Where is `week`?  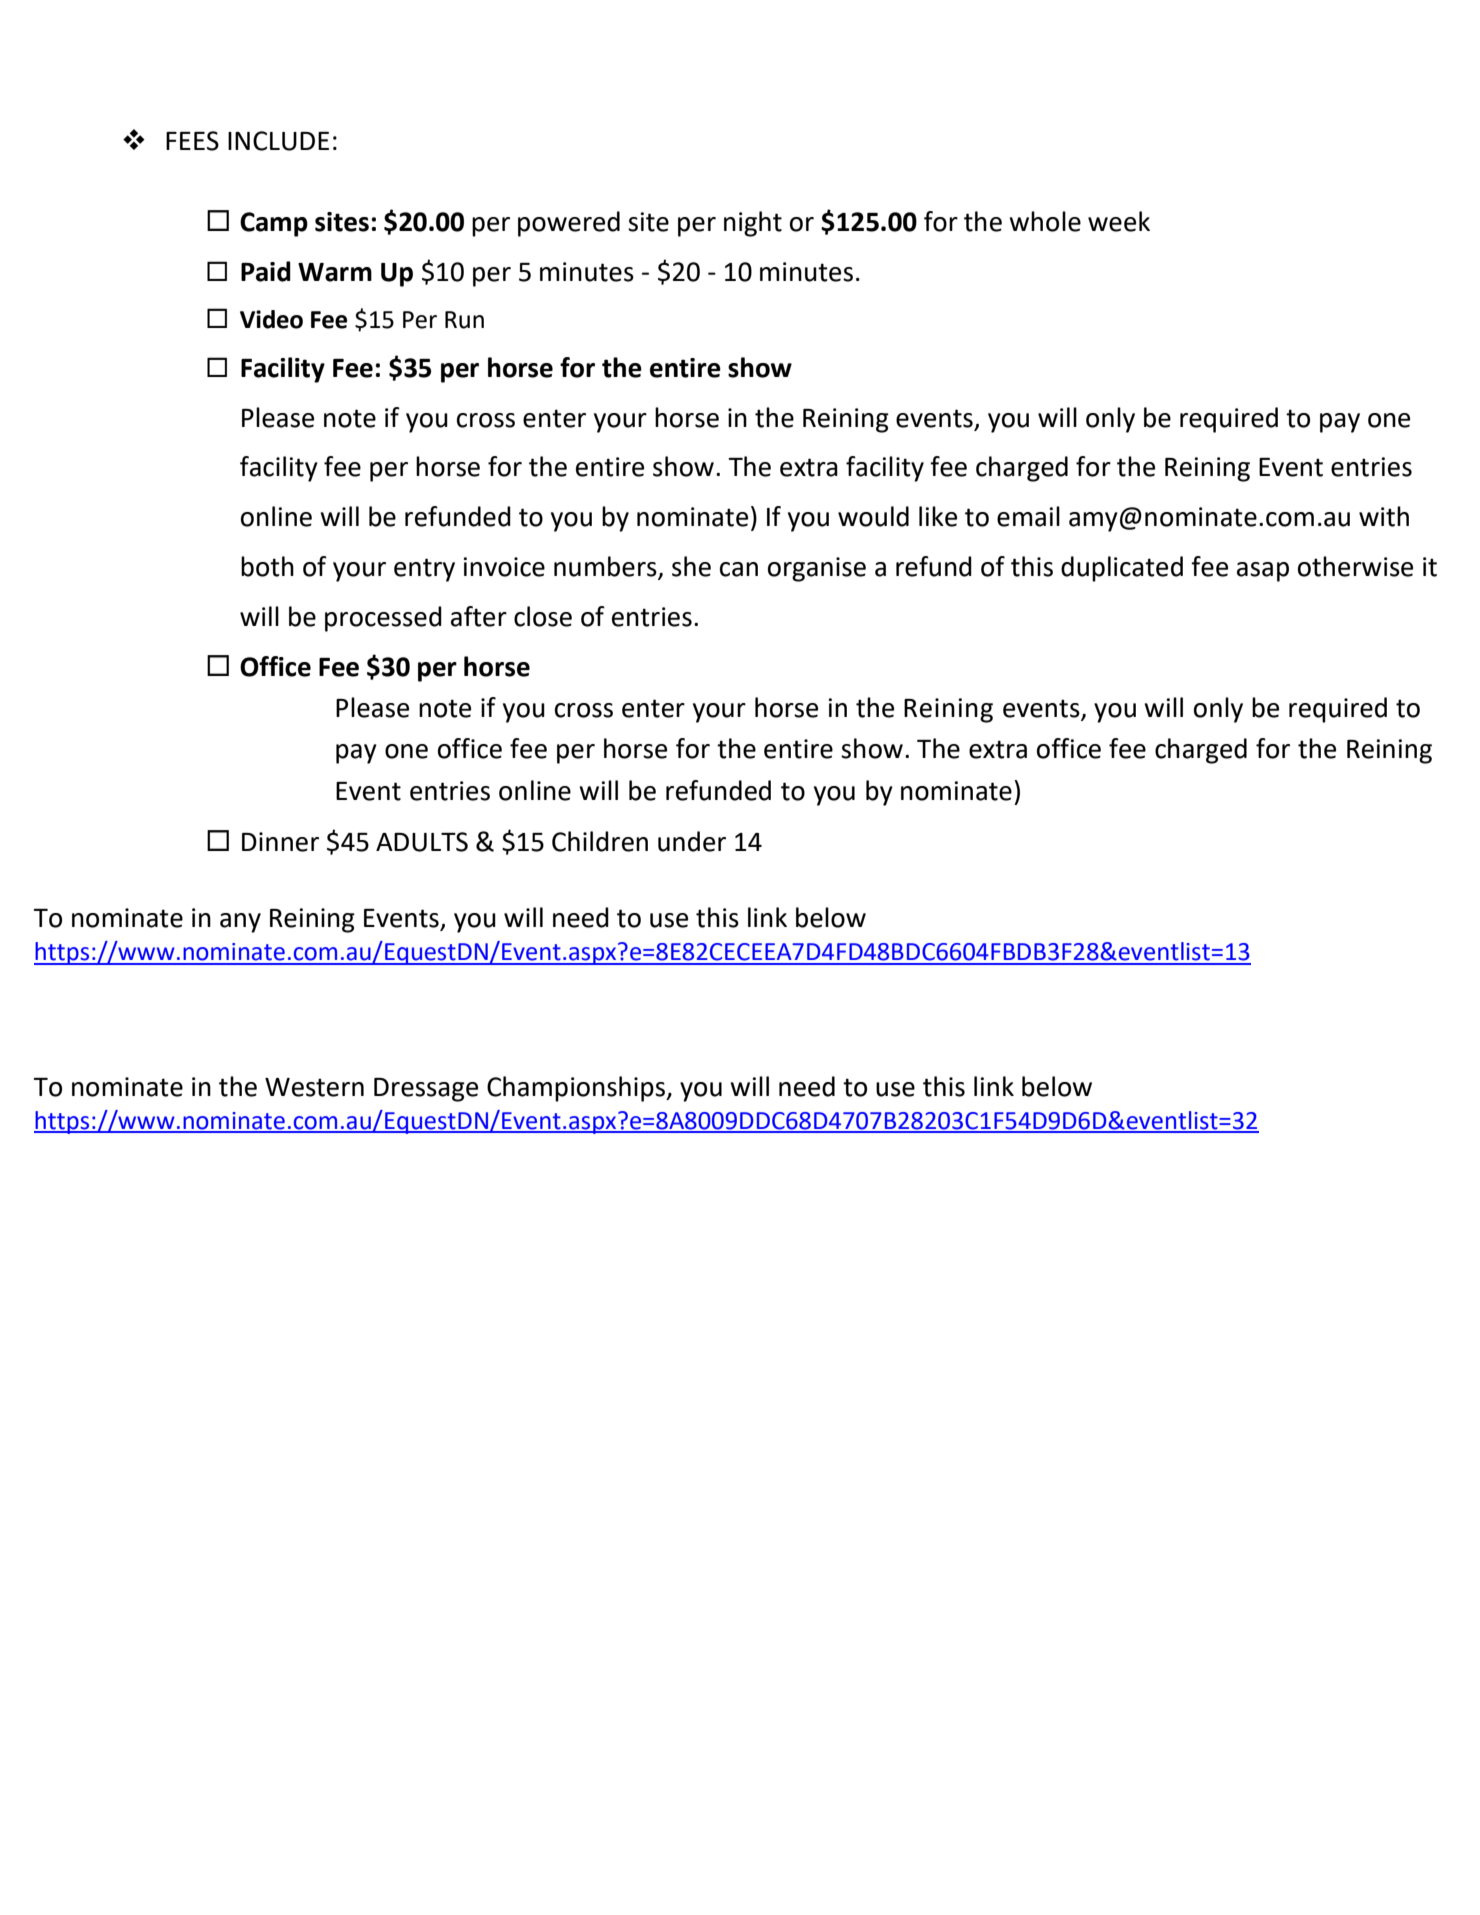 week is located at coordinates (1119, 221).
